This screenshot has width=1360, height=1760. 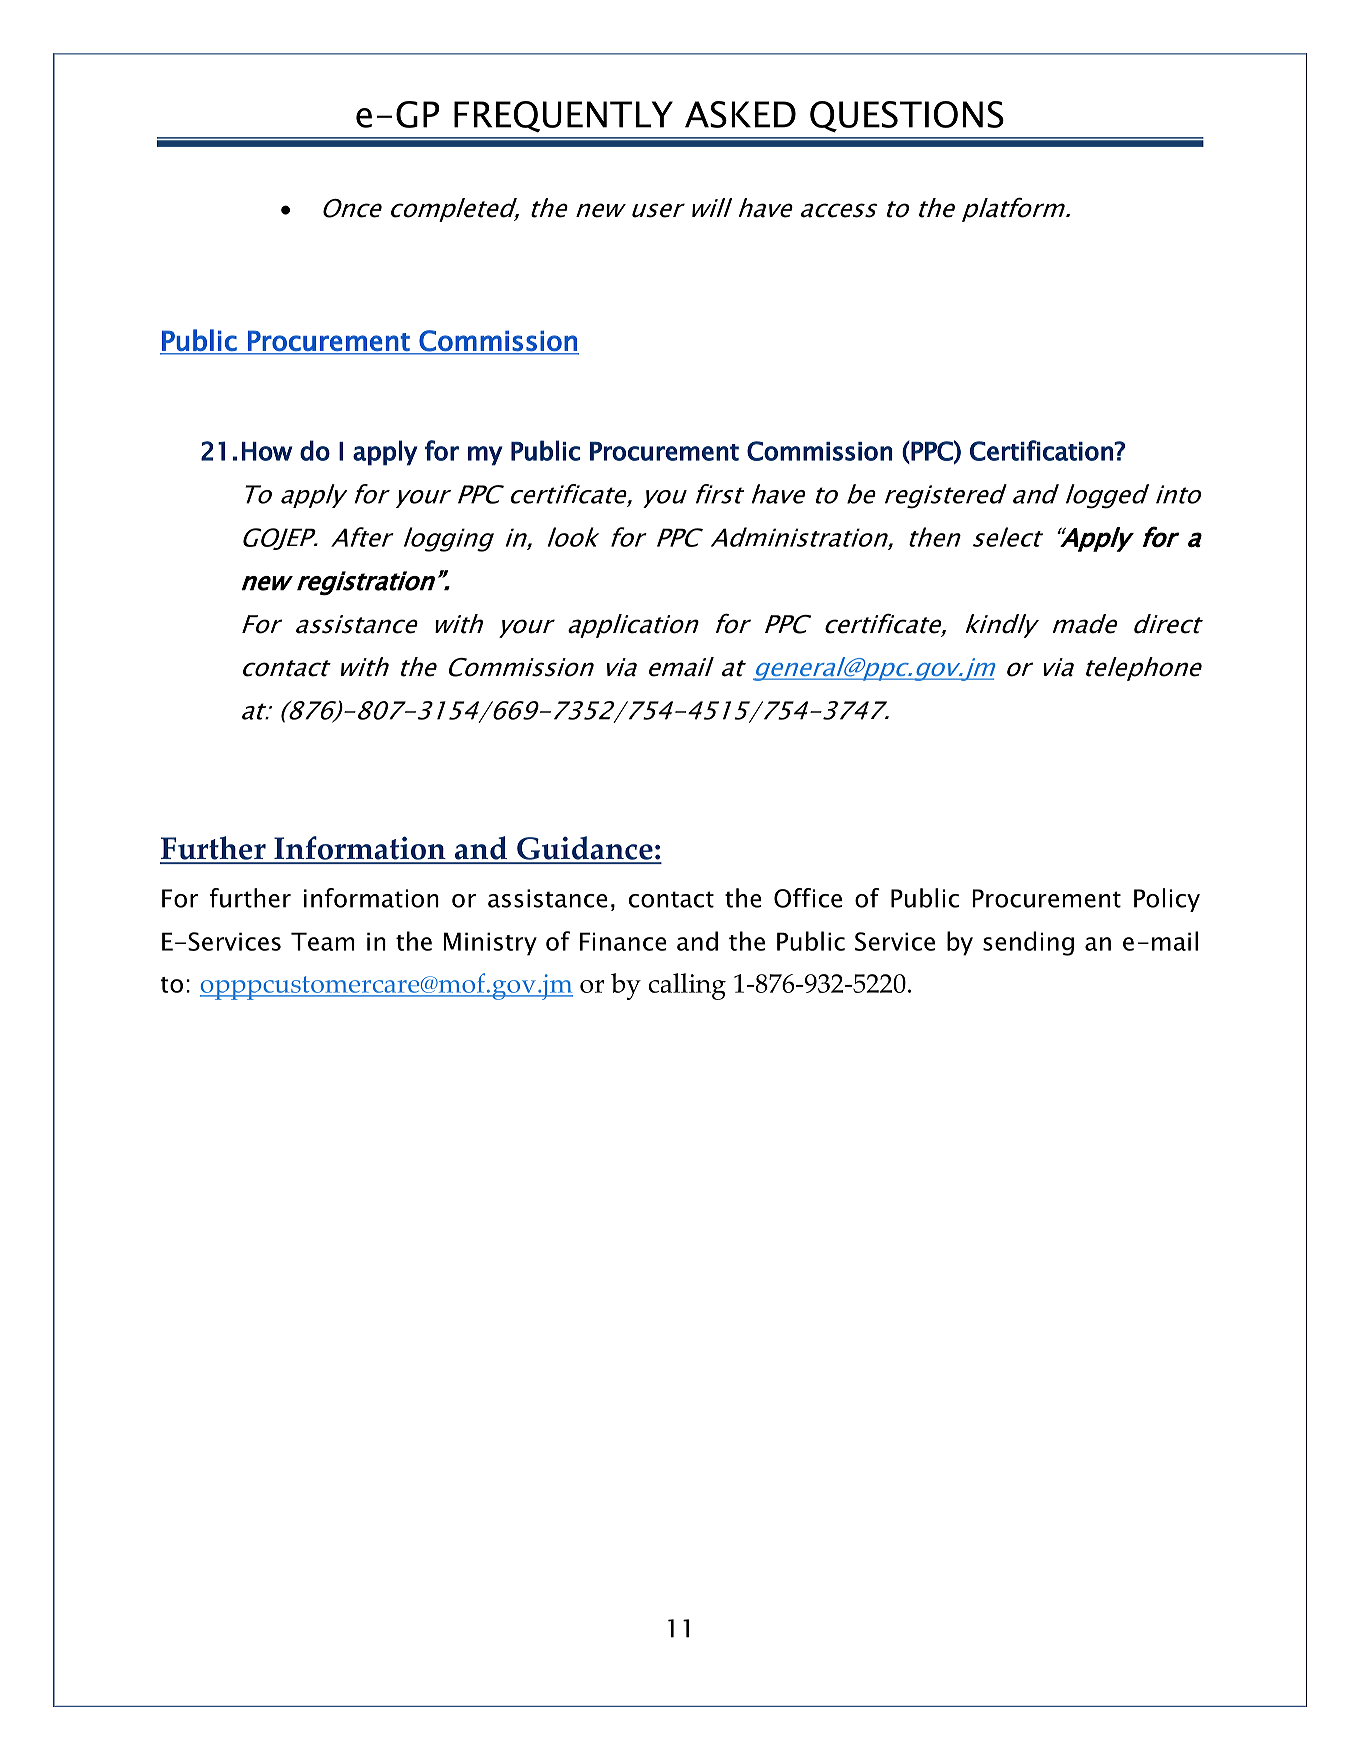 What do you see at coordinates (1042, 450) in the screenshot?
I see `Certification` at bounding box center [1042, 450].
